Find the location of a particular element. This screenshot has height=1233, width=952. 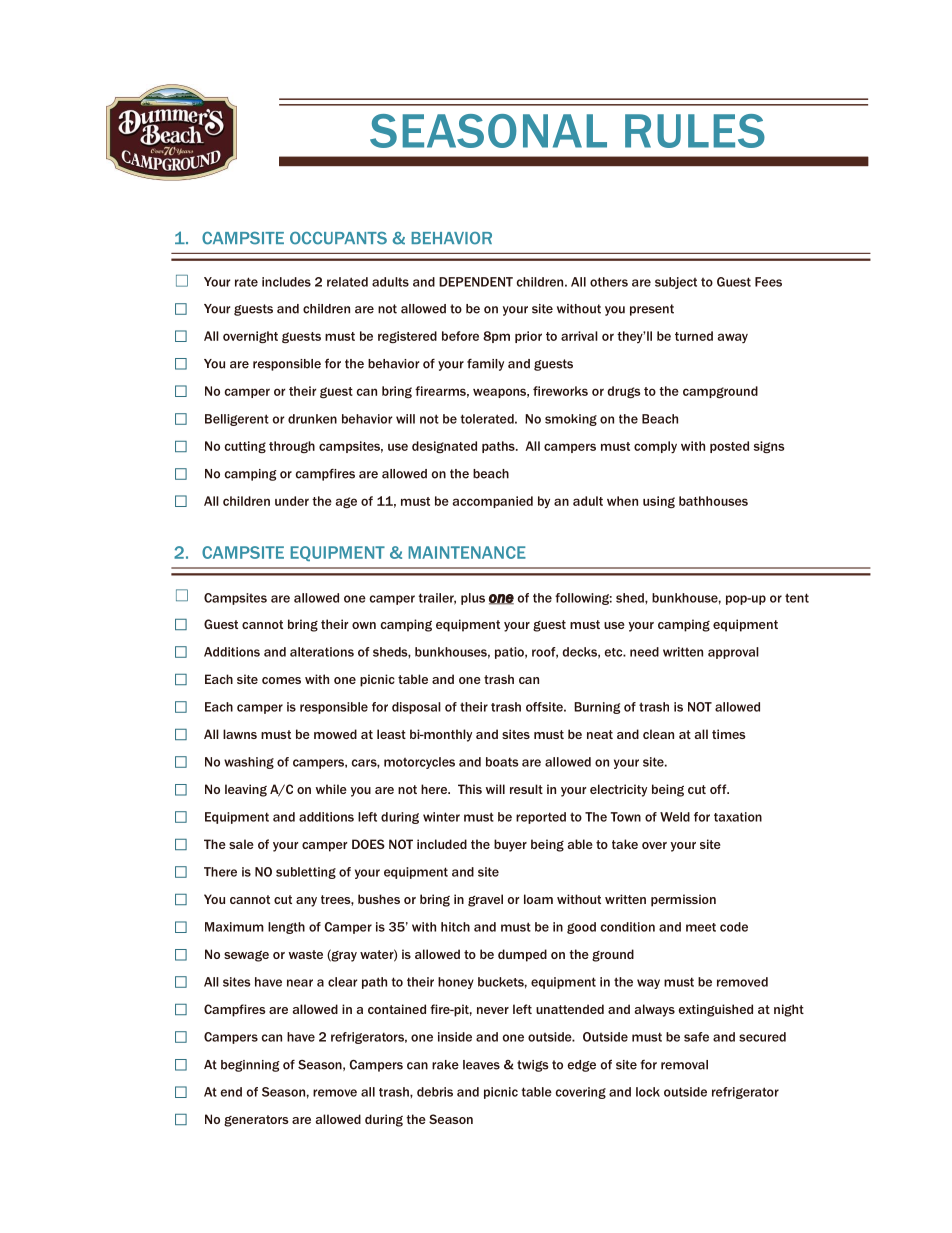

taxation is located at coordinates (738, 817).
